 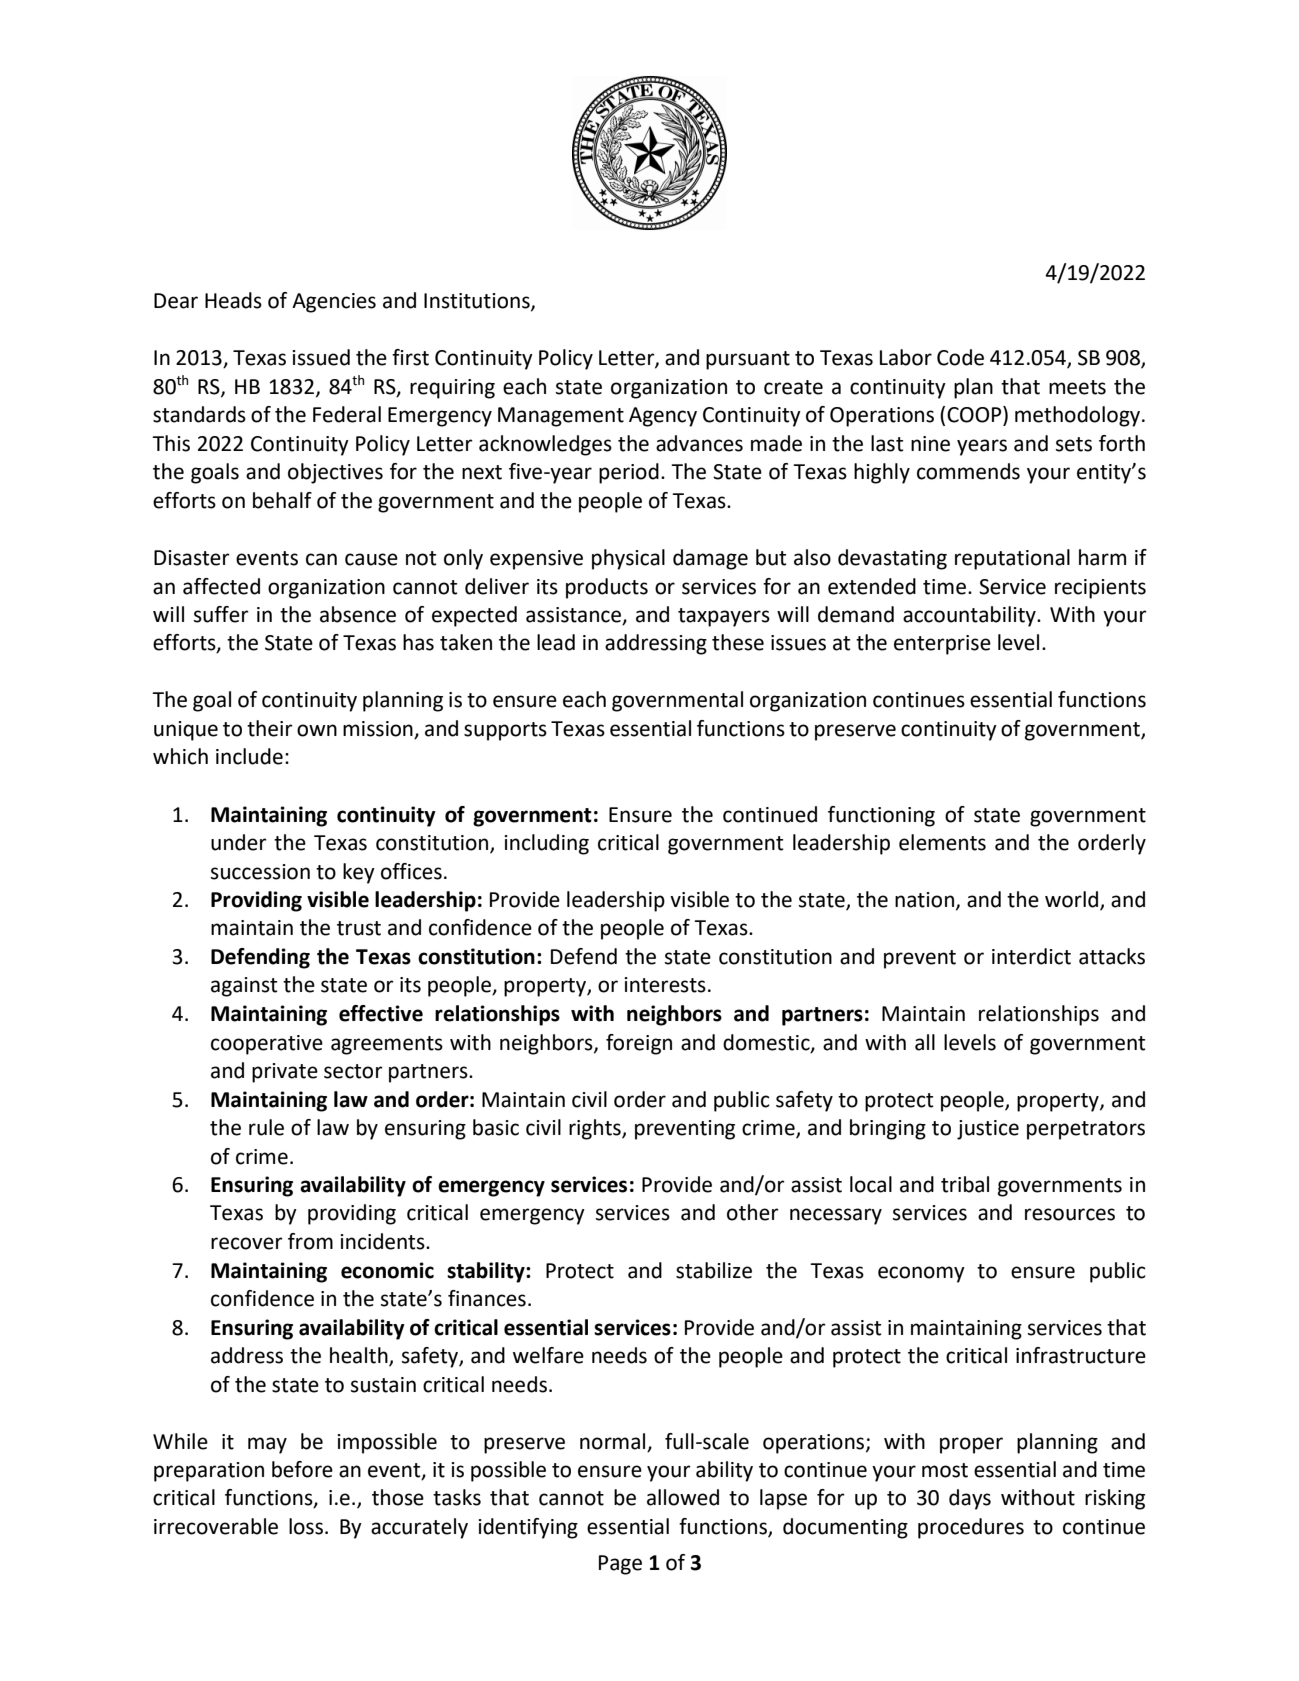 What do you see at coordinates (596, 1129) in the image?
I see `rights` at bounding box center [596, 1129].
